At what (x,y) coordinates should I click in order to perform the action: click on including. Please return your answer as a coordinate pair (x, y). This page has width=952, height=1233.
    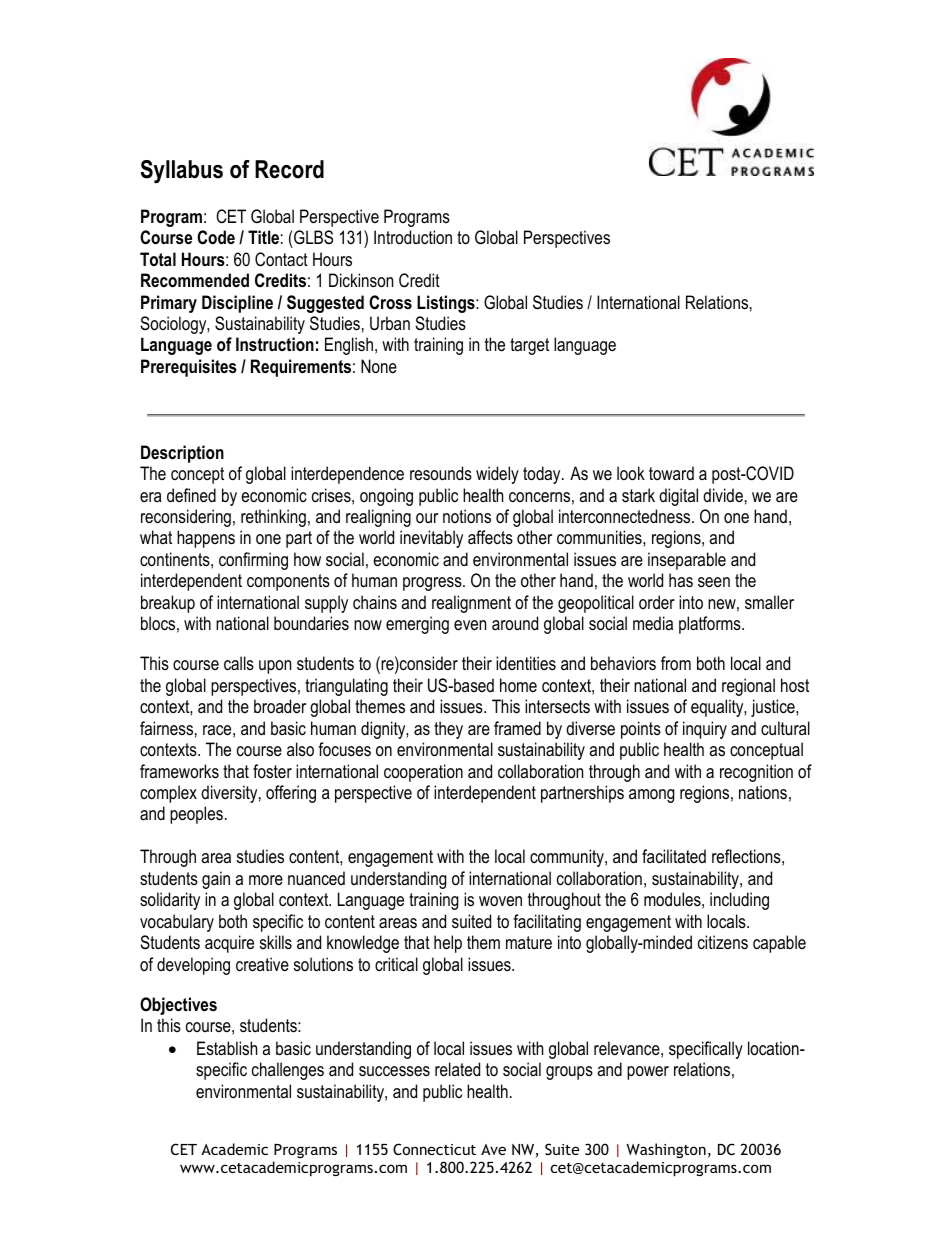
    Looking at the image, I should click on (739, 901).
